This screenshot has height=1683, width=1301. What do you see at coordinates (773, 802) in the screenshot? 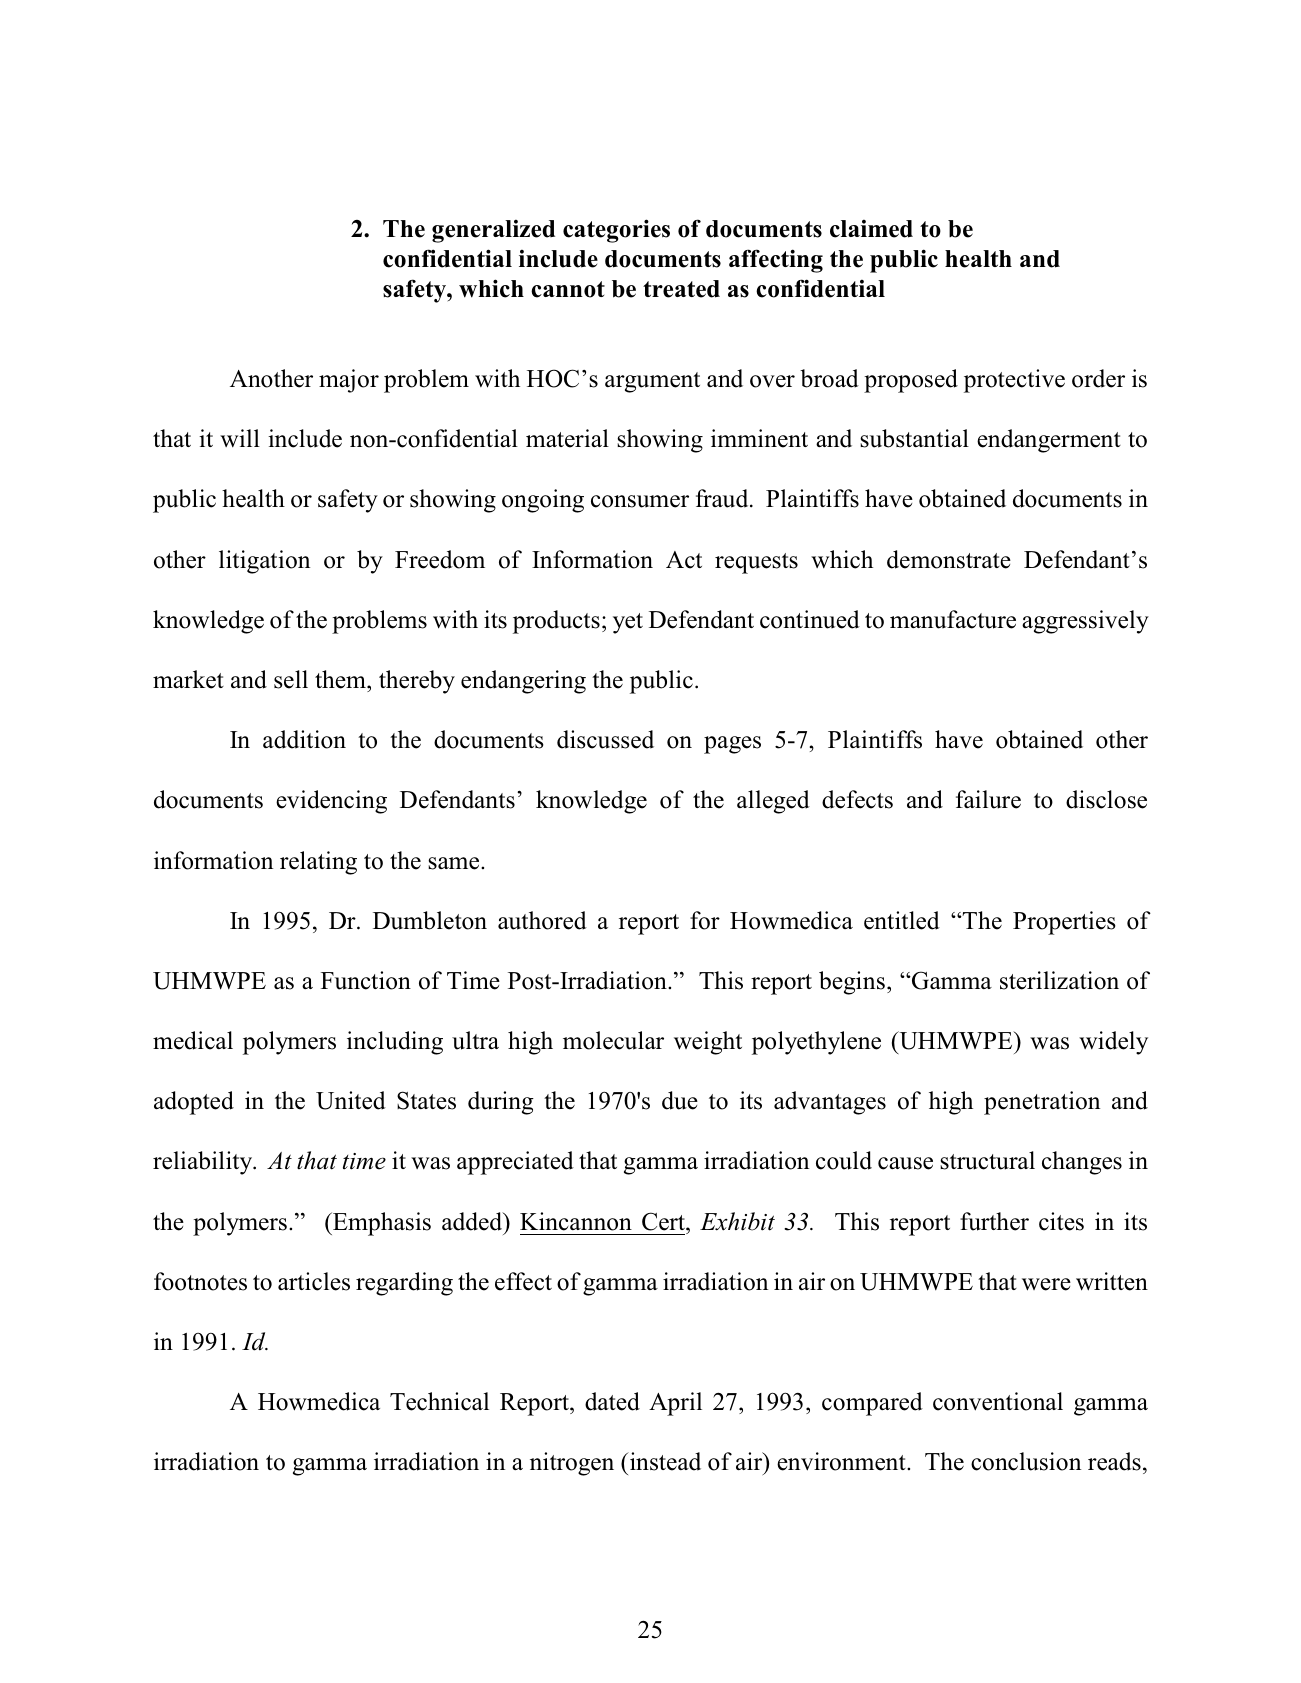
I see `alleged` at bounding box center [773, 802].
